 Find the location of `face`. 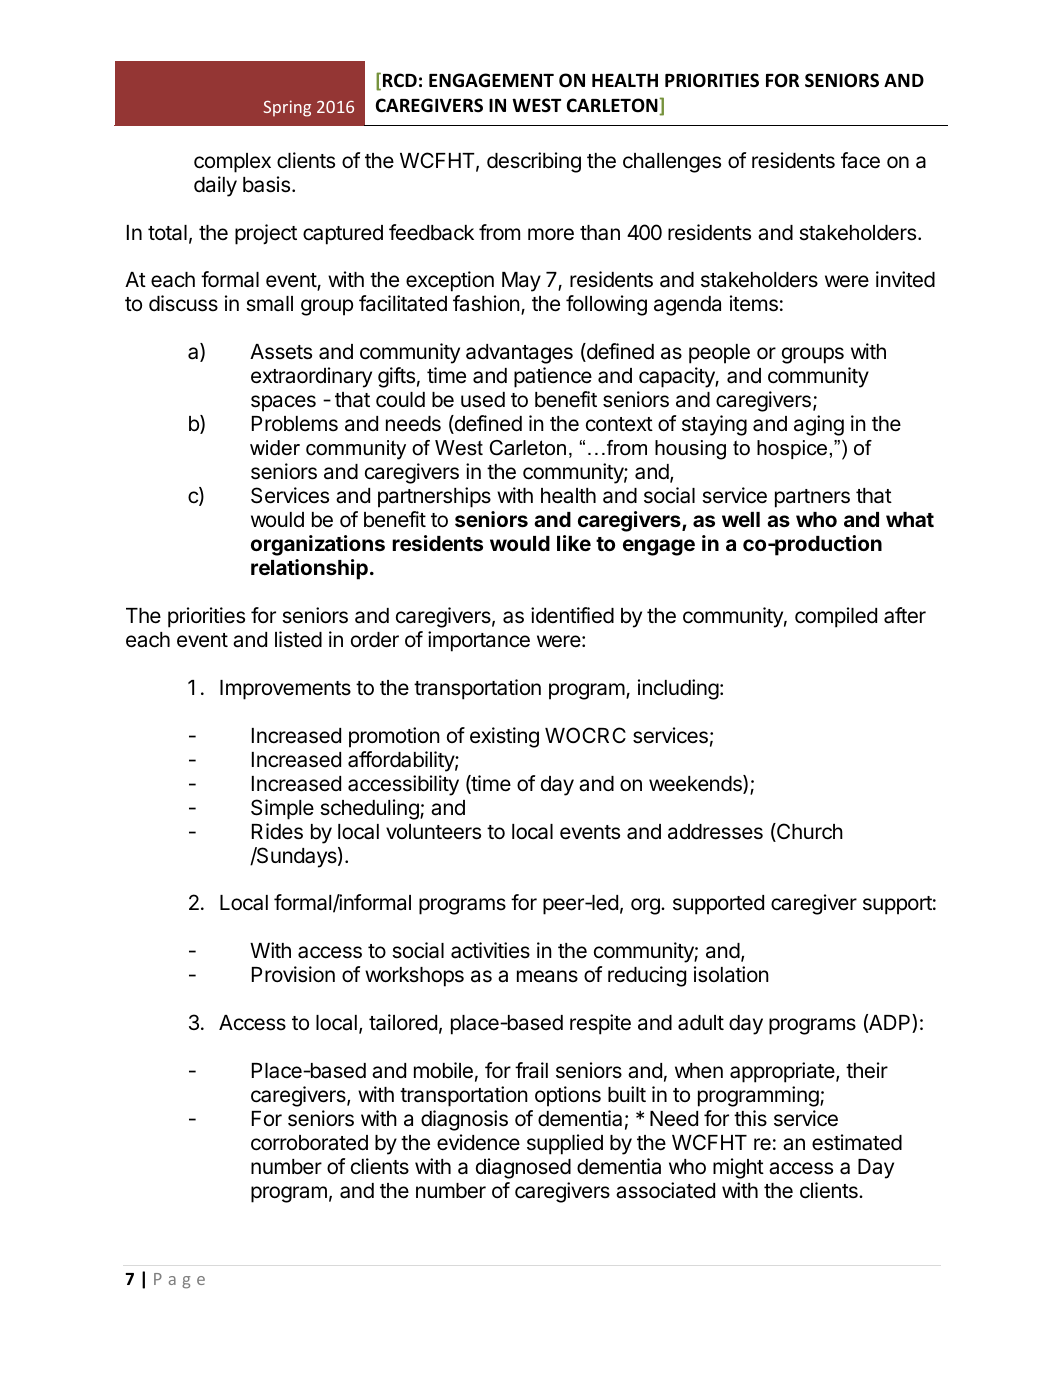

face is located at coordinates (860, 160).
